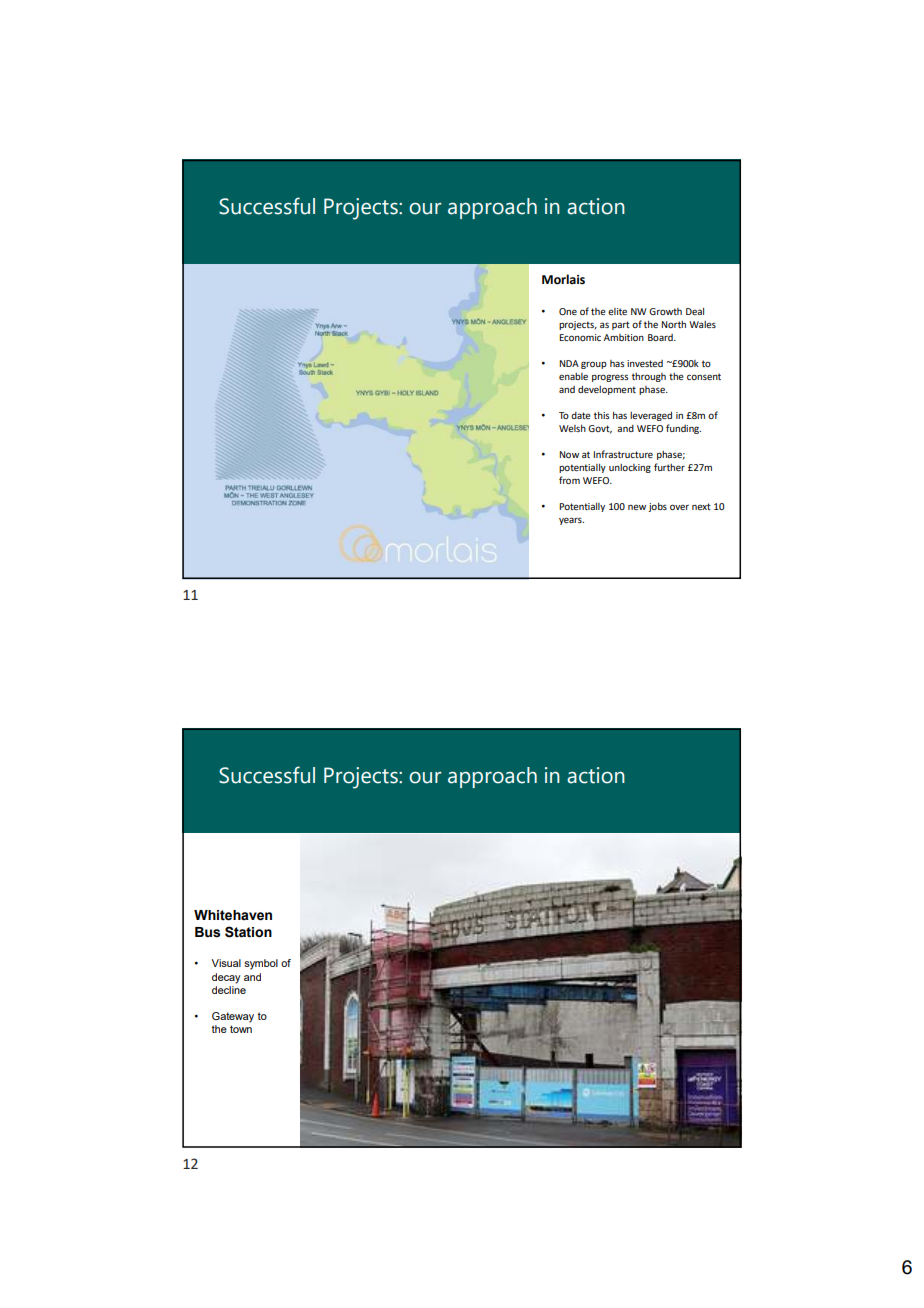  What do you see at coordinates (569, 480) in the screenshot?
I see `from` at bounding box center [569, 480].
